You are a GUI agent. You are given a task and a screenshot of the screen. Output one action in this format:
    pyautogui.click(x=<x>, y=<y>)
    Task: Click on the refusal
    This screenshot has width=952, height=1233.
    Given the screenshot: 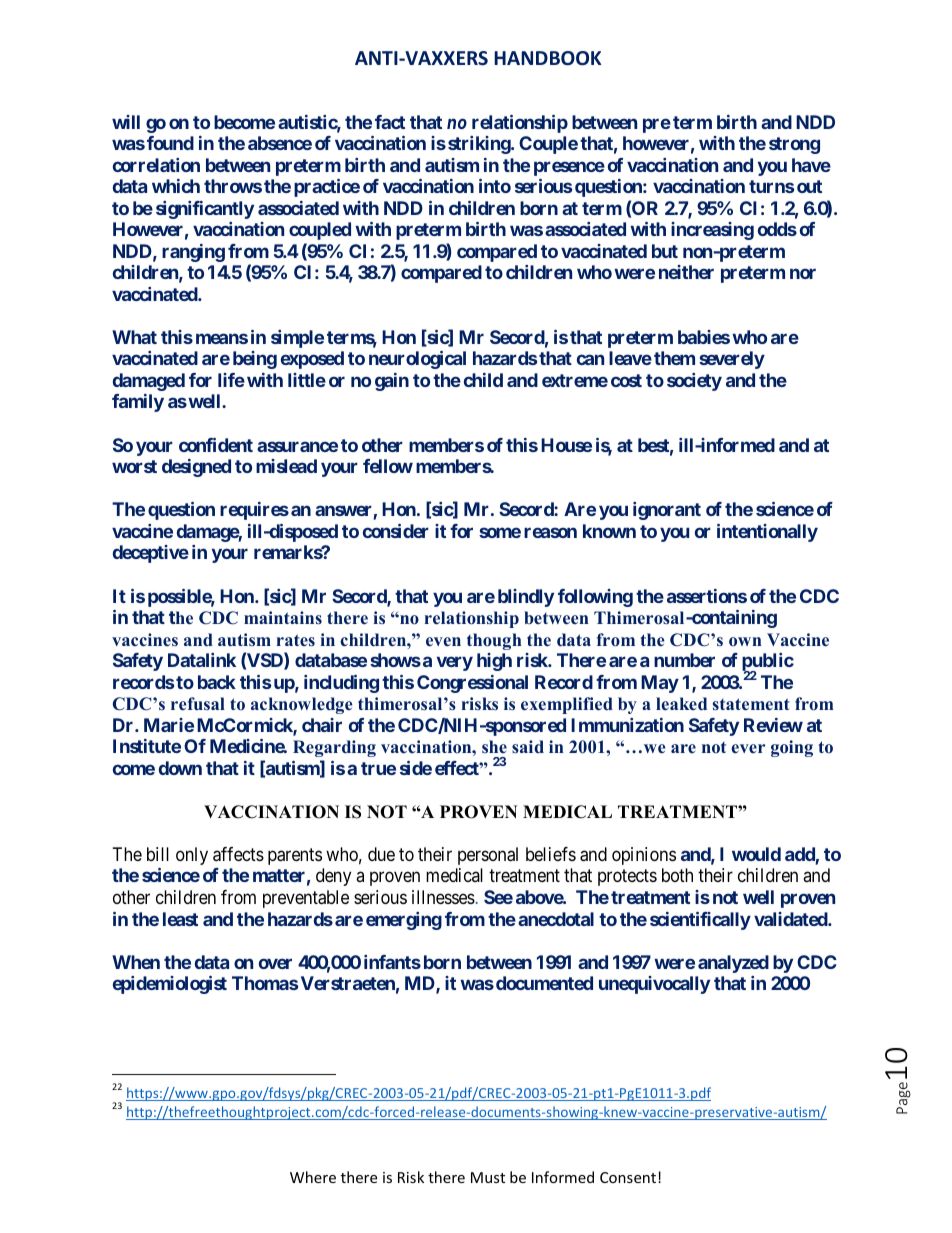 What is the action you would take?
    pyautogui.click(x=198, y=704)
